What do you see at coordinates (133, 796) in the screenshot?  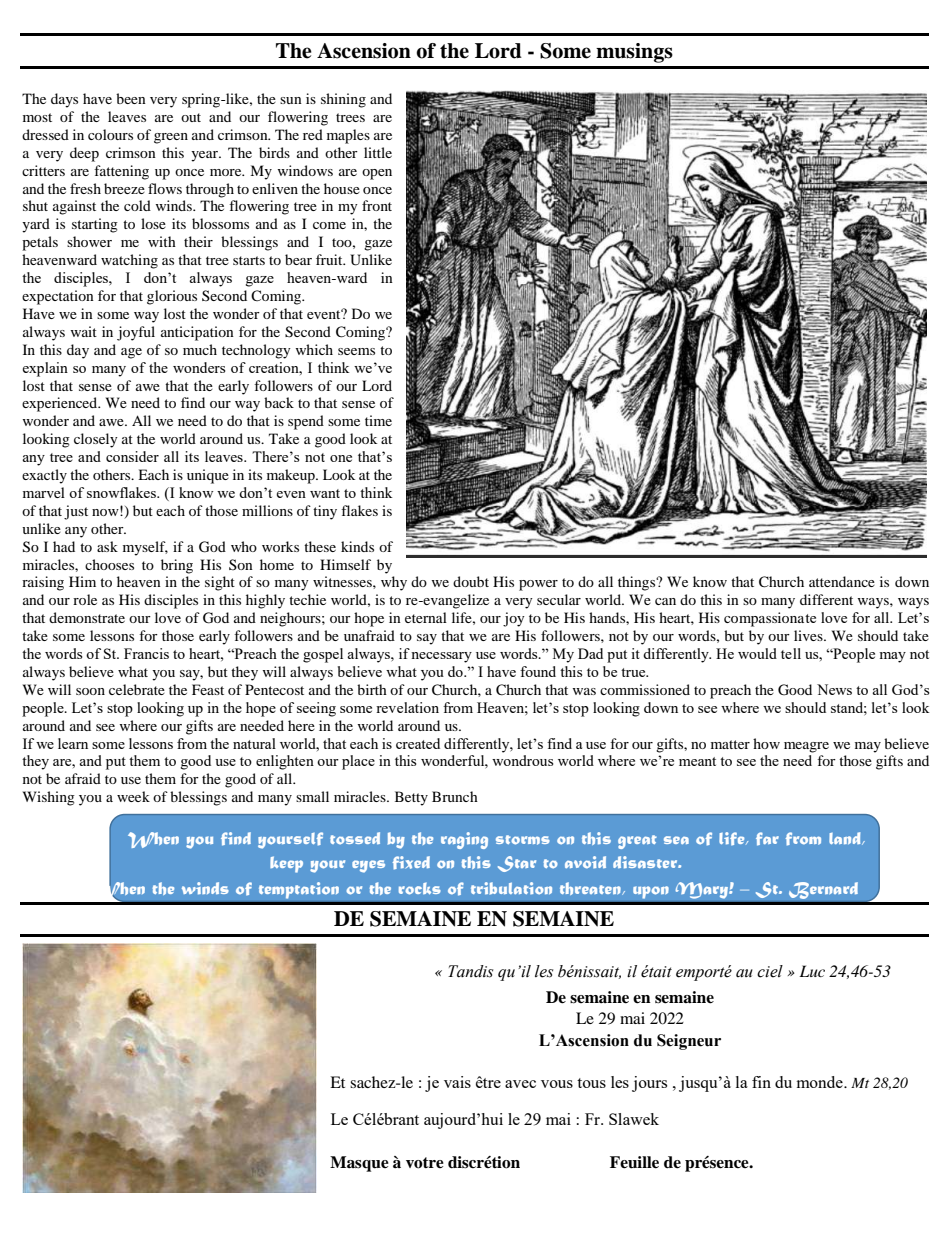 I see `week` at bounding box center [133, 796].
